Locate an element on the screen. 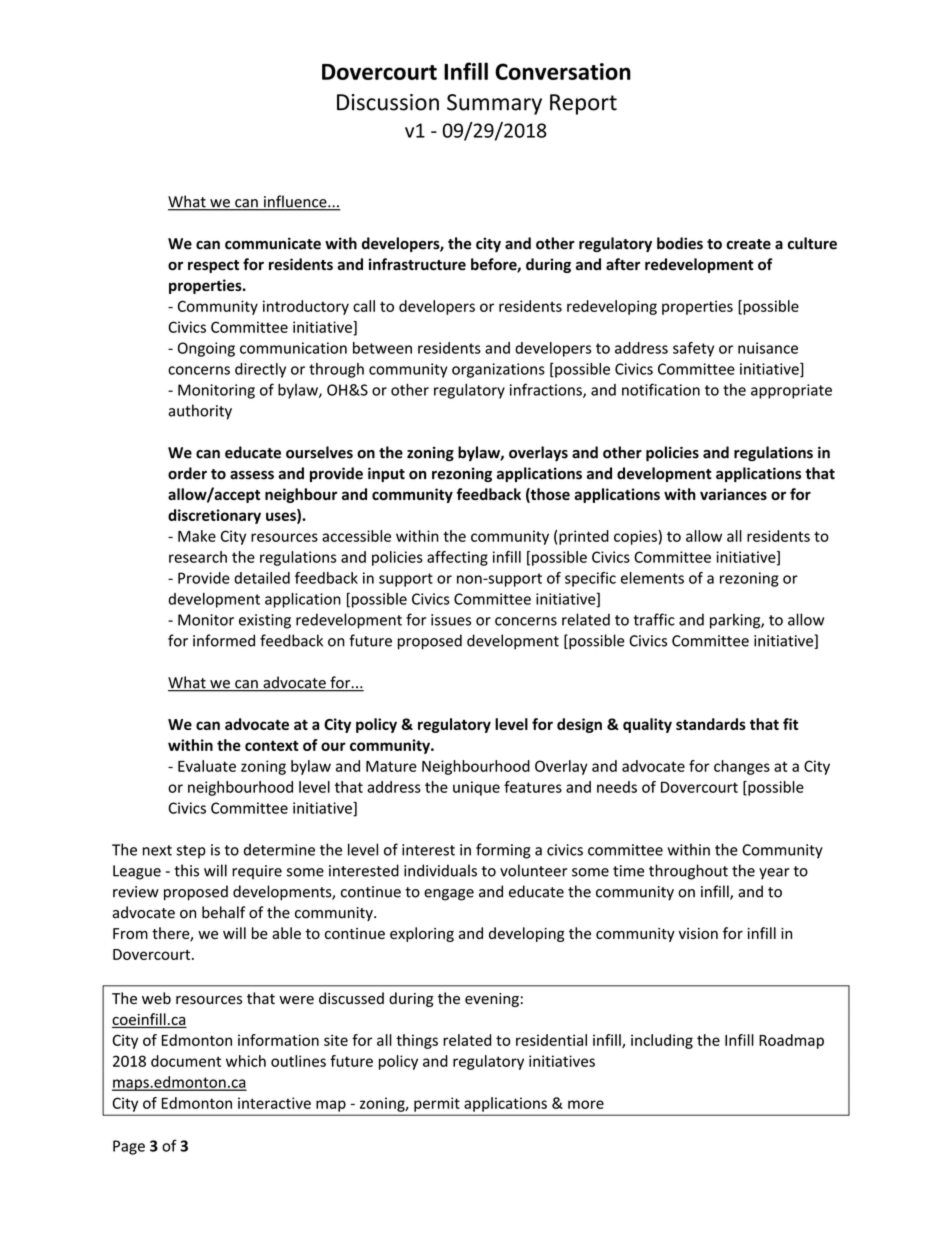  interactive is located at coordinates (274, 1103).
